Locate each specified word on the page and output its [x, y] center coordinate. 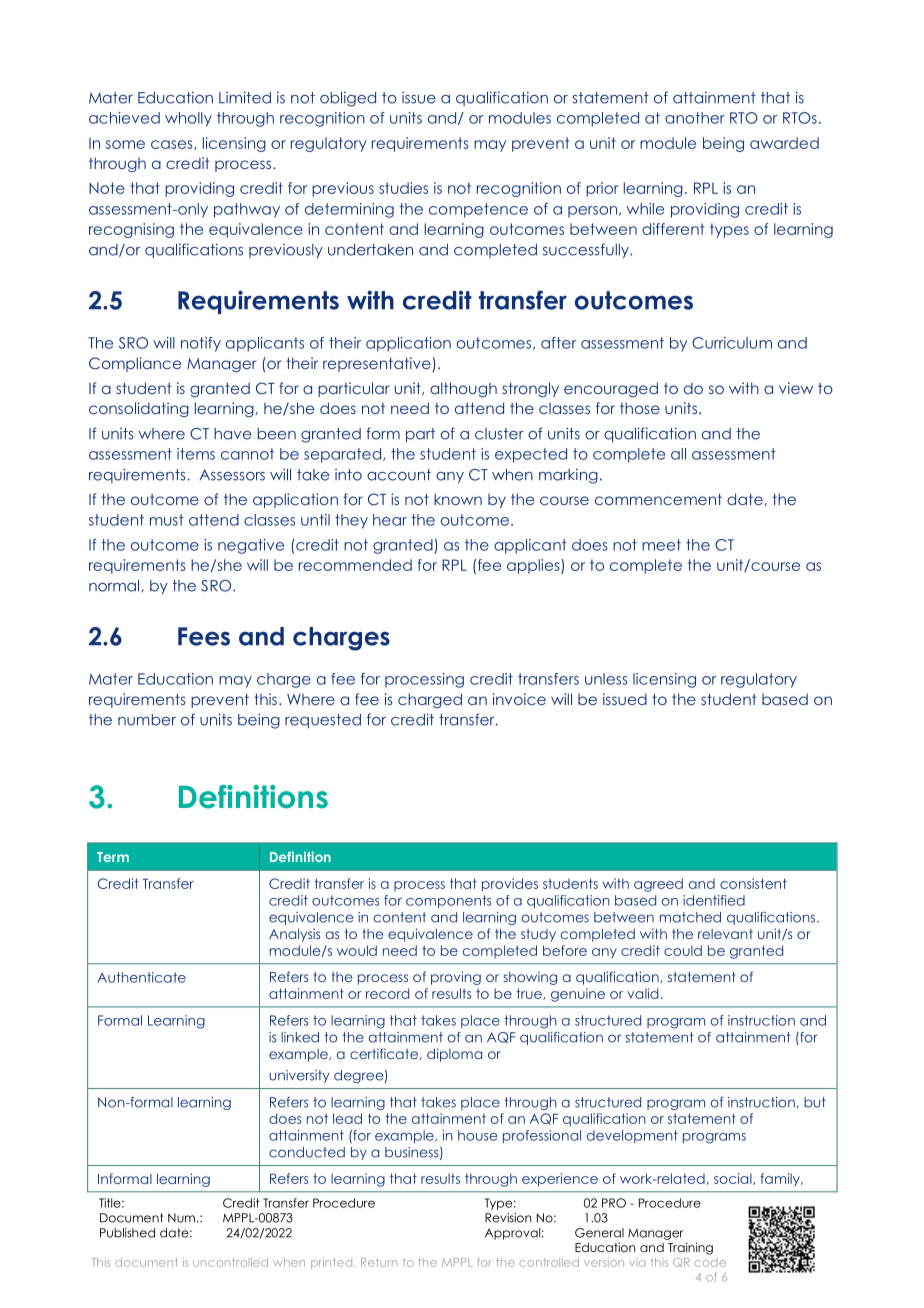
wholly [188, 119]
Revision [508, 1218]
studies [403, 188]
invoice [519, 699]
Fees [204, 636]
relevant [725, 934]
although [463, 389]
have [232, 434]
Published [127, 1233]
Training [690, 1249]
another [695, 118]
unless [606, 679]
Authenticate [141, 977]
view [796, 388]
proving [456, 978]
